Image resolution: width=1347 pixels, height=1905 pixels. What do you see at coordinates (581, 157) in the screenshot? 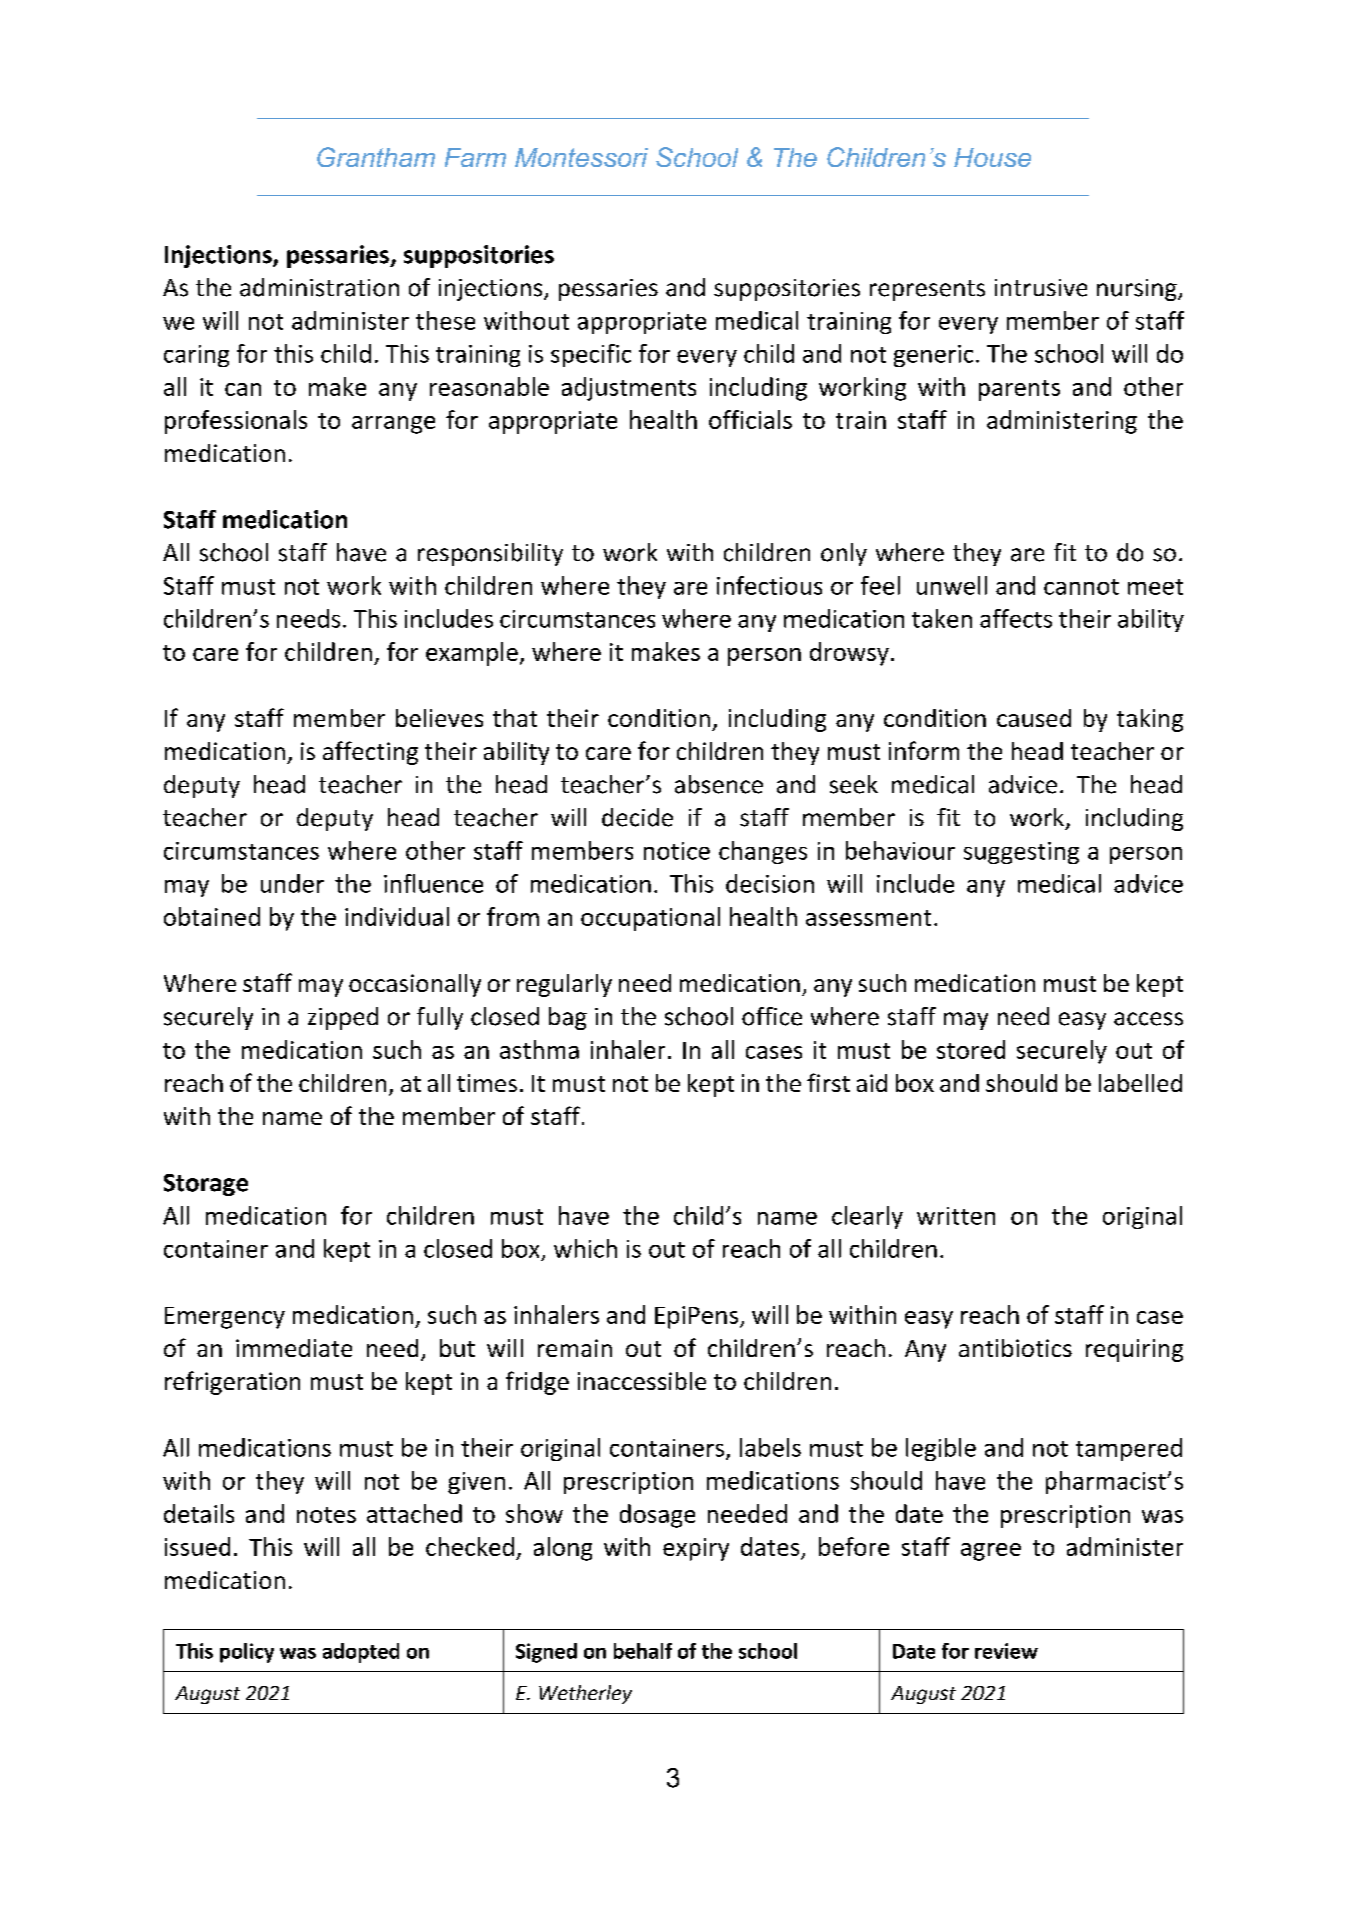
I see `Montessori` at bounding box center [581, 157].
